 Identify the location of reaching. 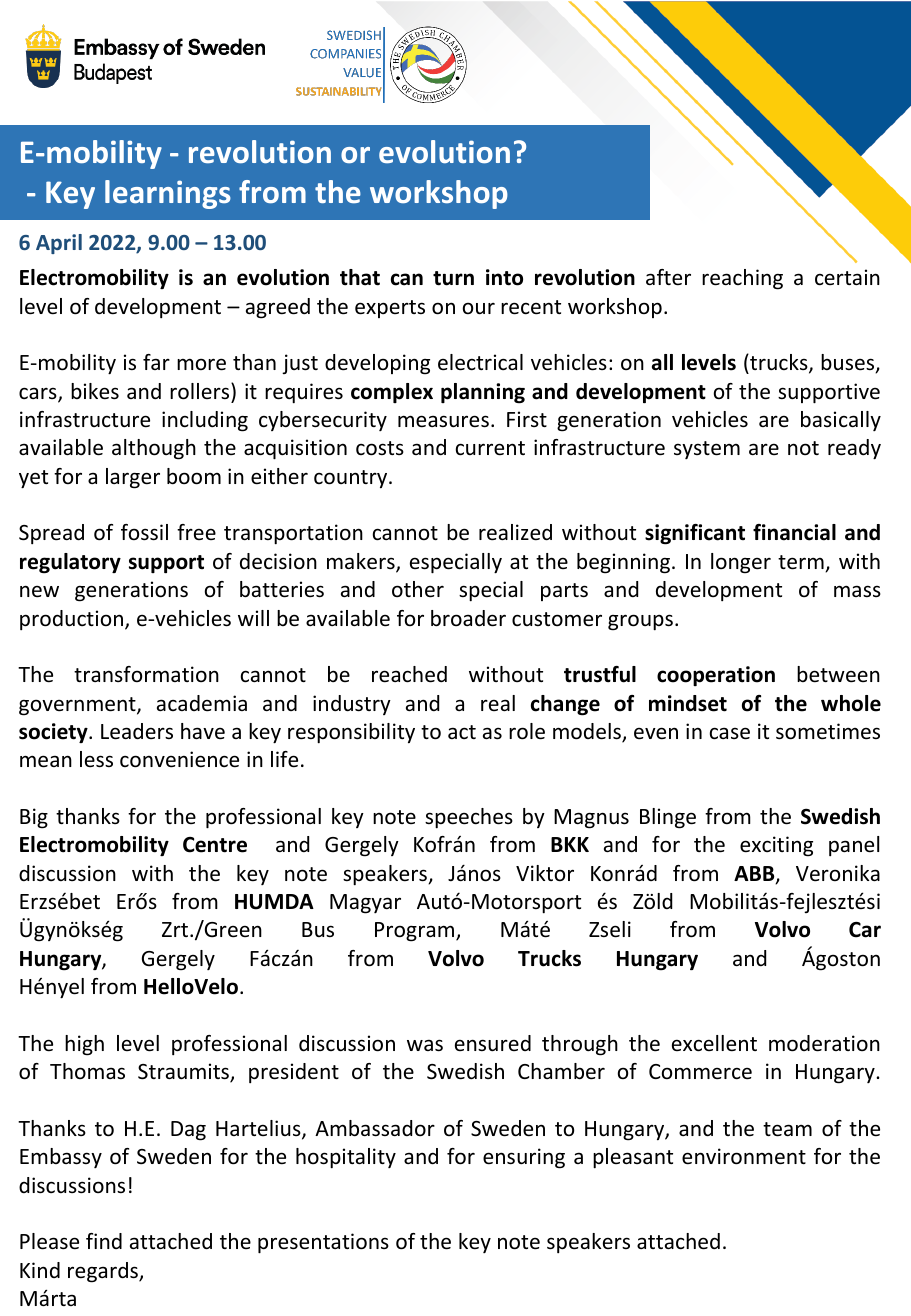
(742, 279).
